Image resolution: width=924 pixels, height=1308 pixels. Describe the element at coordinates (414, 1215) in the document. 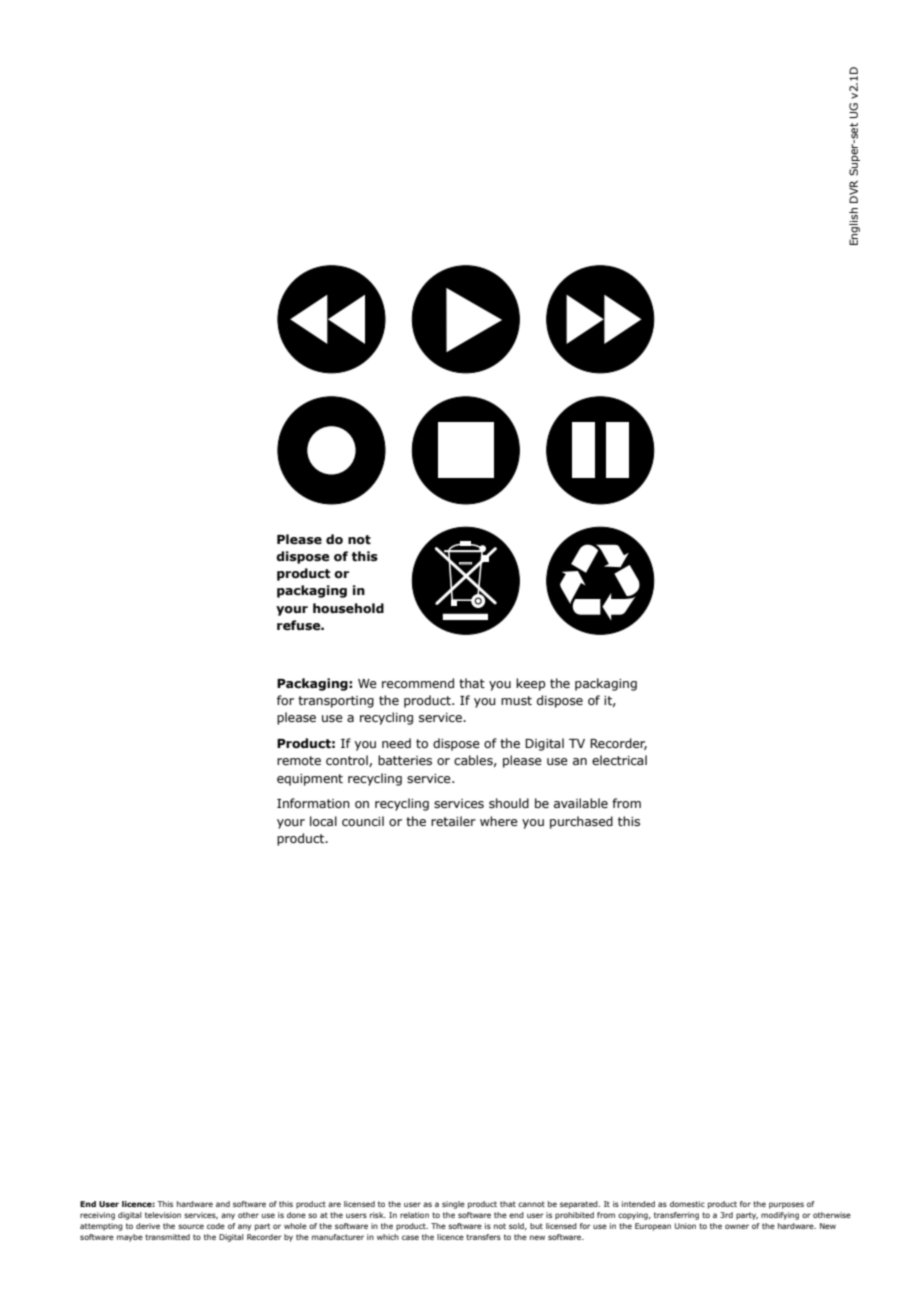

I see `relation` at that location.
